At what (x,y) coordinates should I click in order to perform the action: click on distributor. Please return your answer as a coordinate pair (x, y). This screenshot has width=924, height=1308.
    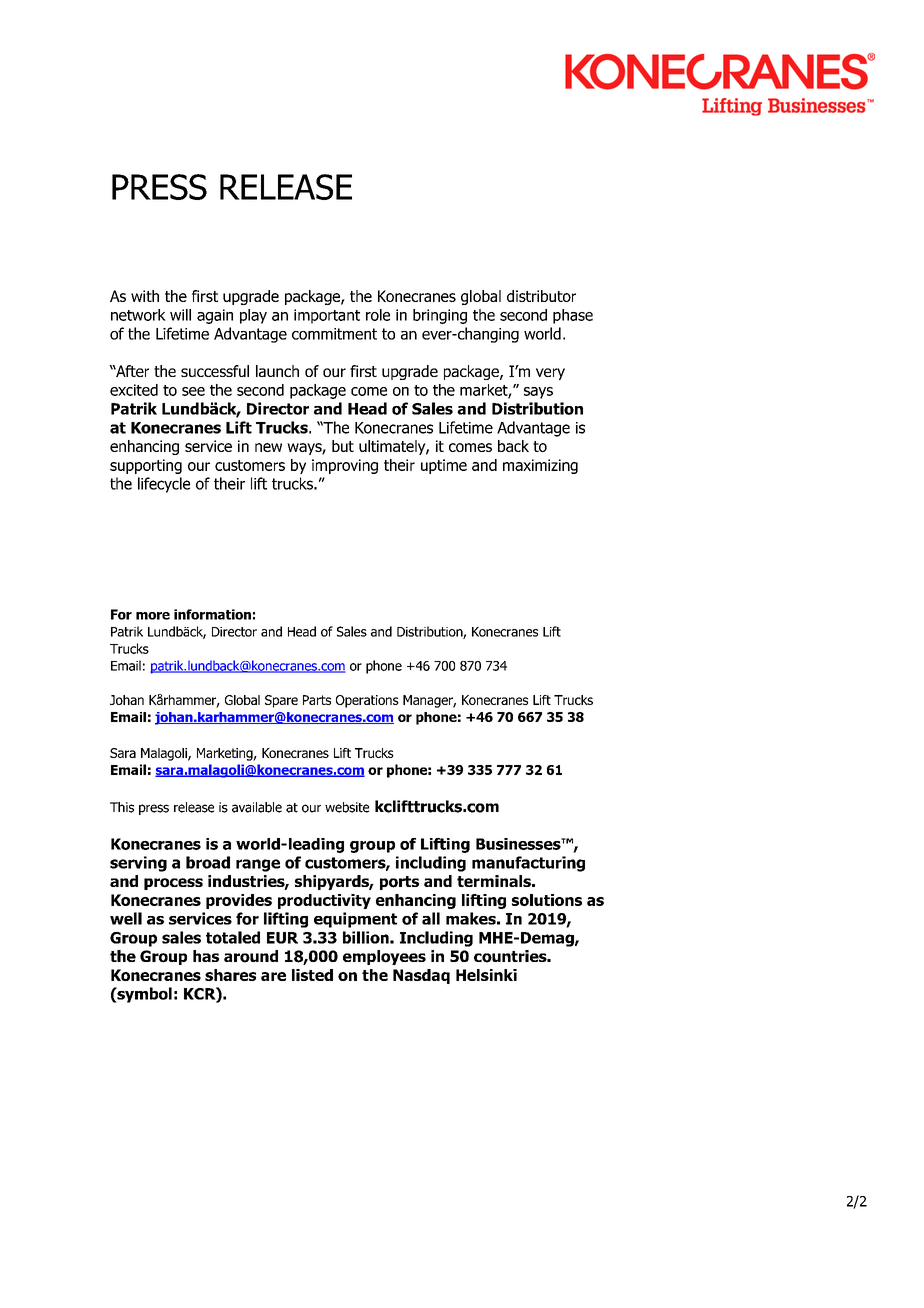
    Looking at the image, I should click on (541, 296).
